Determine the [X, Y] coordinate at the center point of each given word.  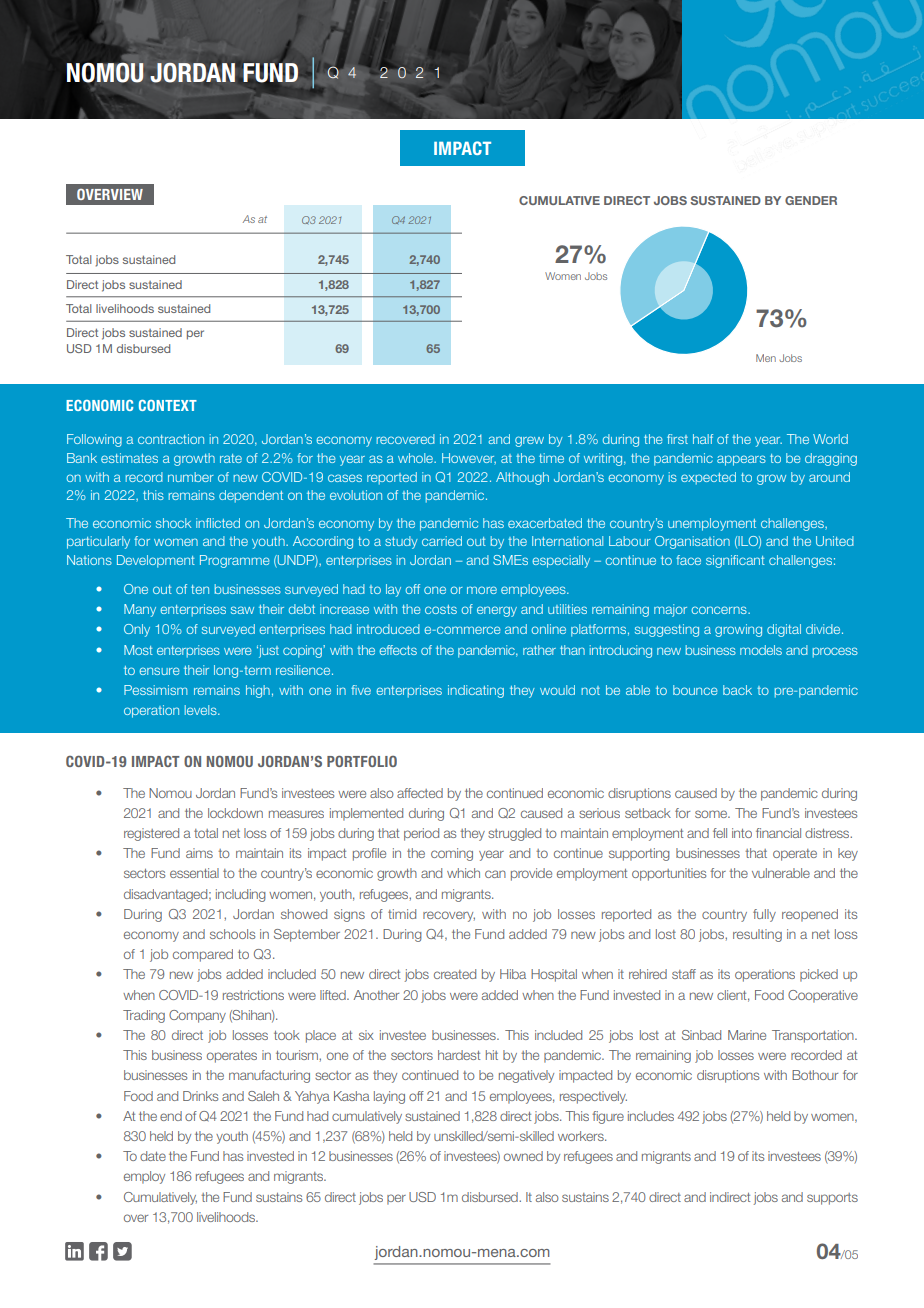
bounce [695, 690]
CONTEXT [168, 405]
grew [529, 441]
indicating [476, 691]
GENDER [811, 200]
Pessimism [155, 690]
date [153, 1156]
